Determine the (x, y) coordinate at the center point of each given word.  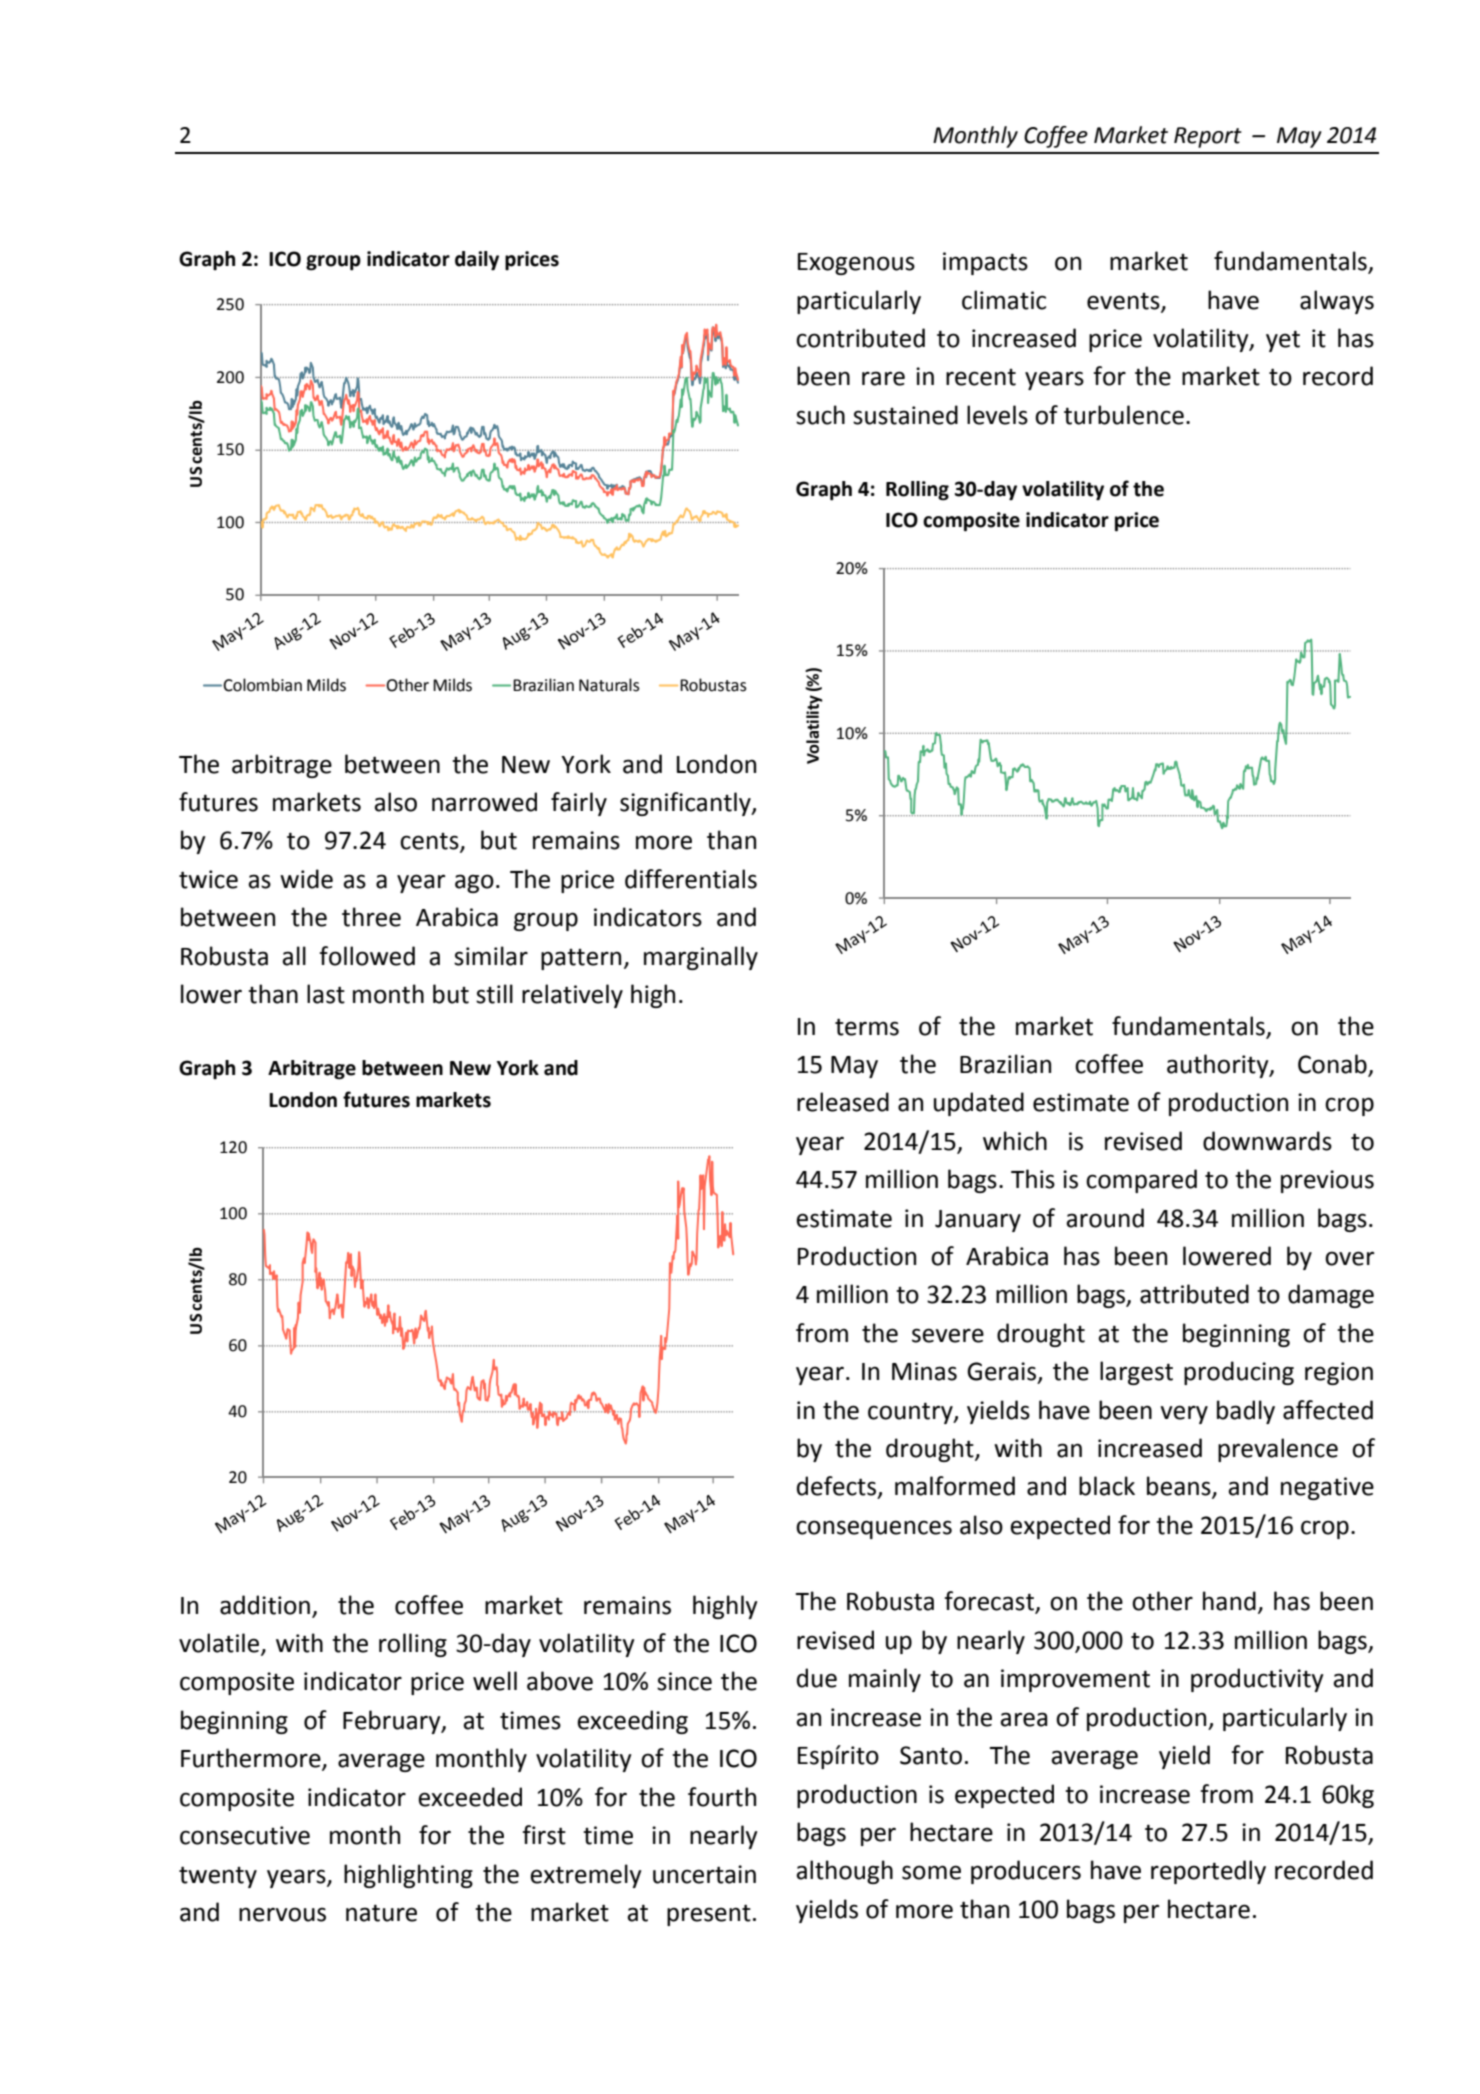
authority (1219, 1066)
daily (477, 261)
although (844, 1872)
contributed (860, 338)
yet (1283, 341)
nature (381, 1913)
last (326, 994)
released (843, 1102)
